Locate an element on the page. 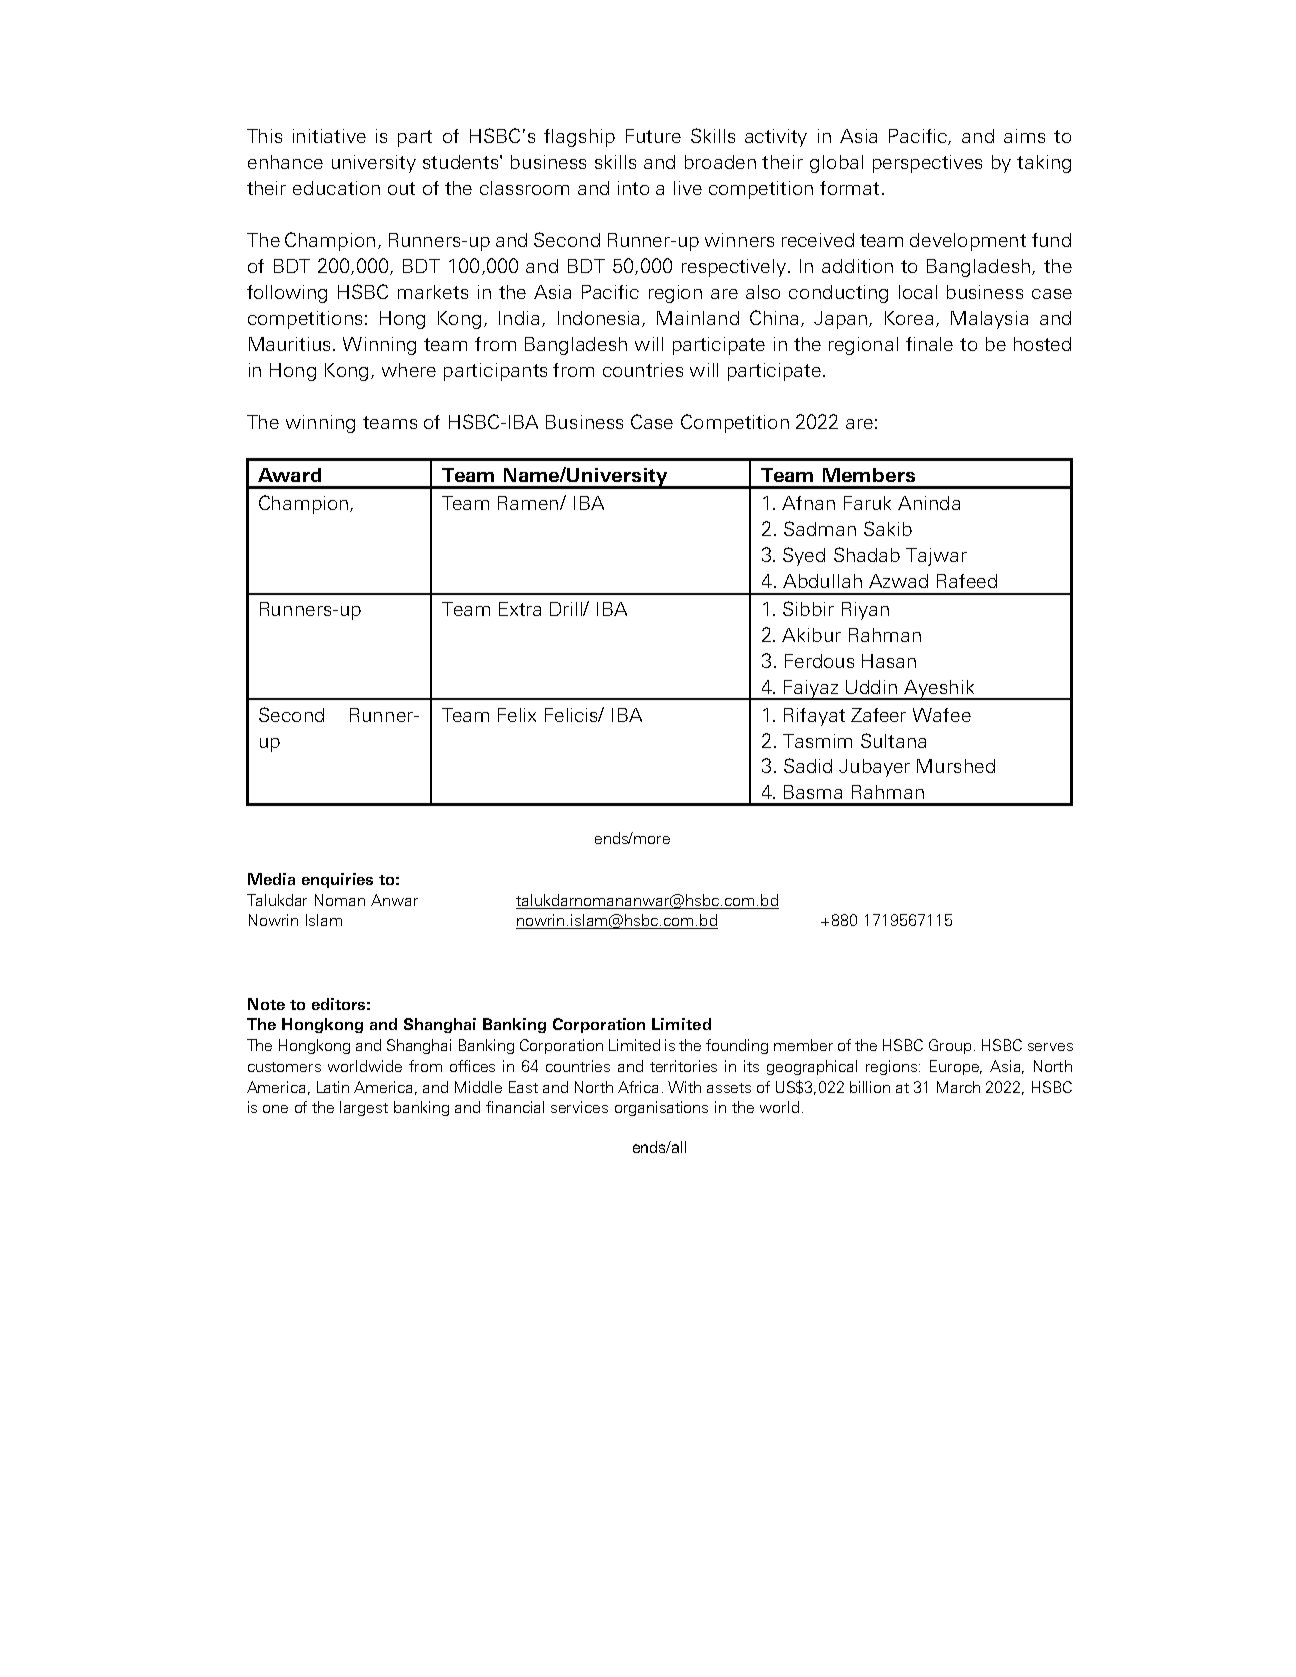 Image resolution: width=1296 pixels, height=1677 pixels. March is located at coordinates (958, 1087).
